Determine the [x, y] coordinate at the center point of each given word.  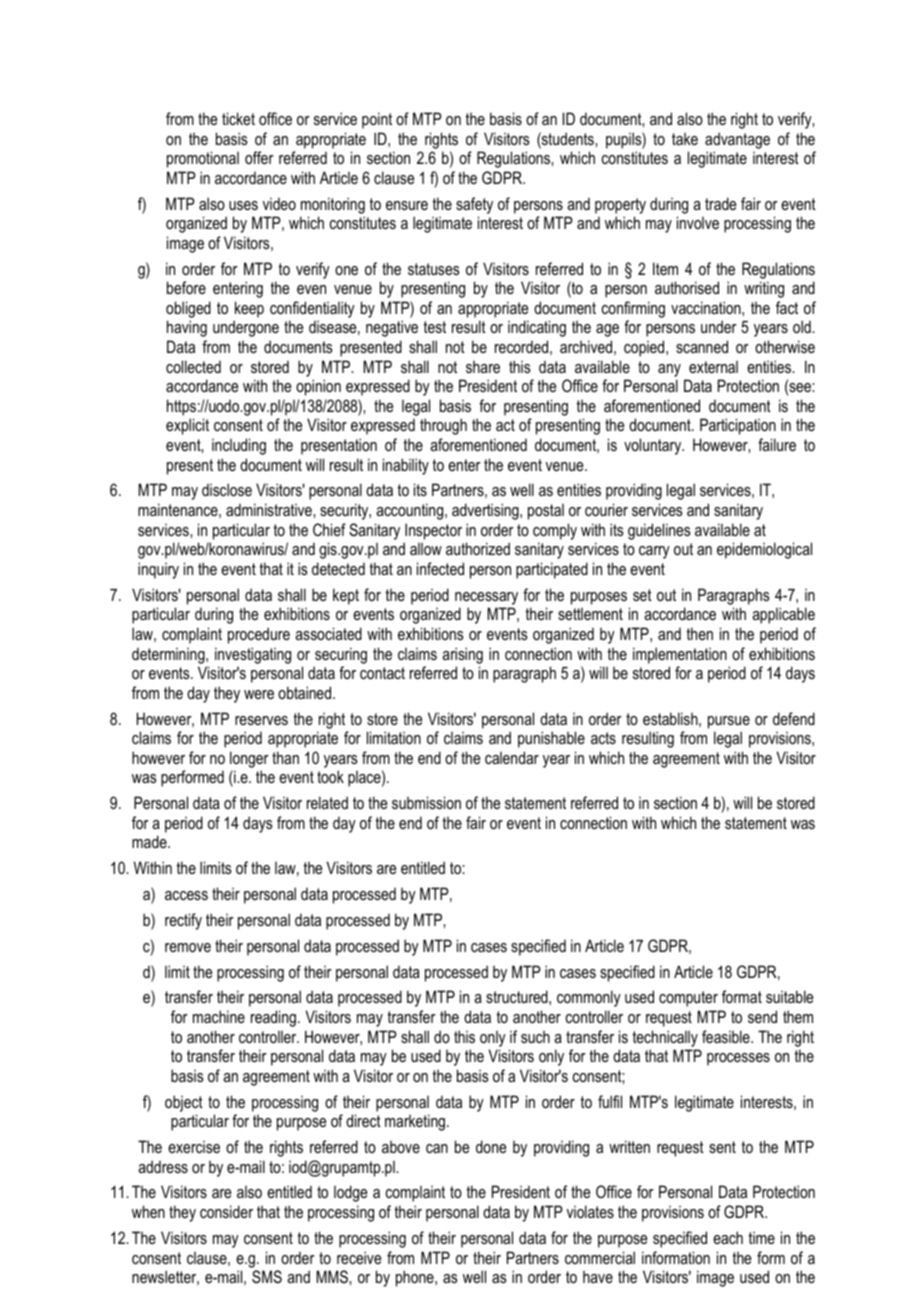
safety [474, 205]
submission [426, 802]
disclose [227, 489]
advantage [737, 140]
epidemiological [764, 550]
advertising [486, 511]
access [186, 895]
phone [416, 1278]
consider [226, 1211]
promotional [203, 159]
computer [688, 999]
